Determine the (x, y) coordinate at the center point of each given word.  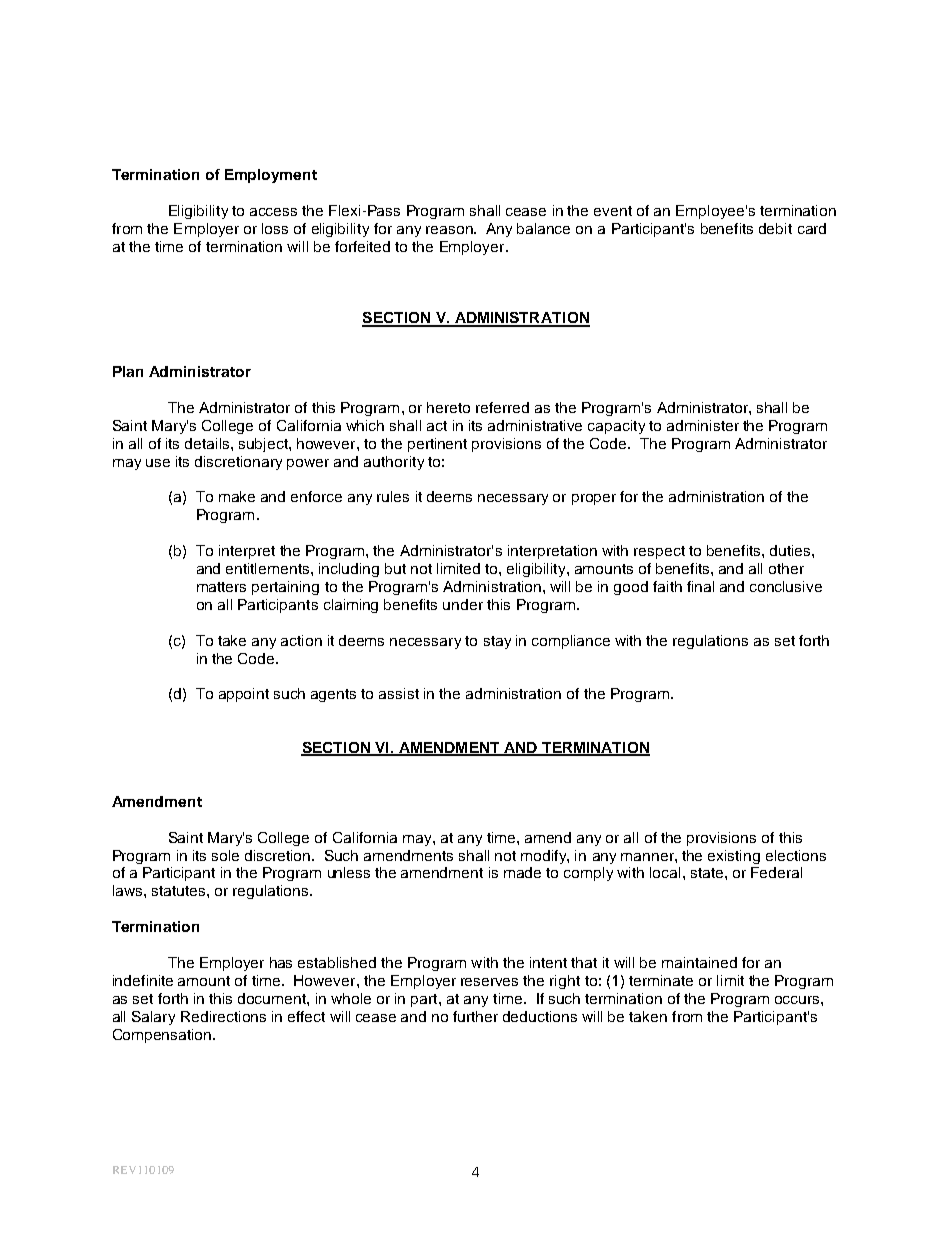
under (463, 604)
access (273, 212)
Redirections (223, 1016)
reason (450, 230)
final (700, 586)
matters (221, 587)
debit (775, 228)
